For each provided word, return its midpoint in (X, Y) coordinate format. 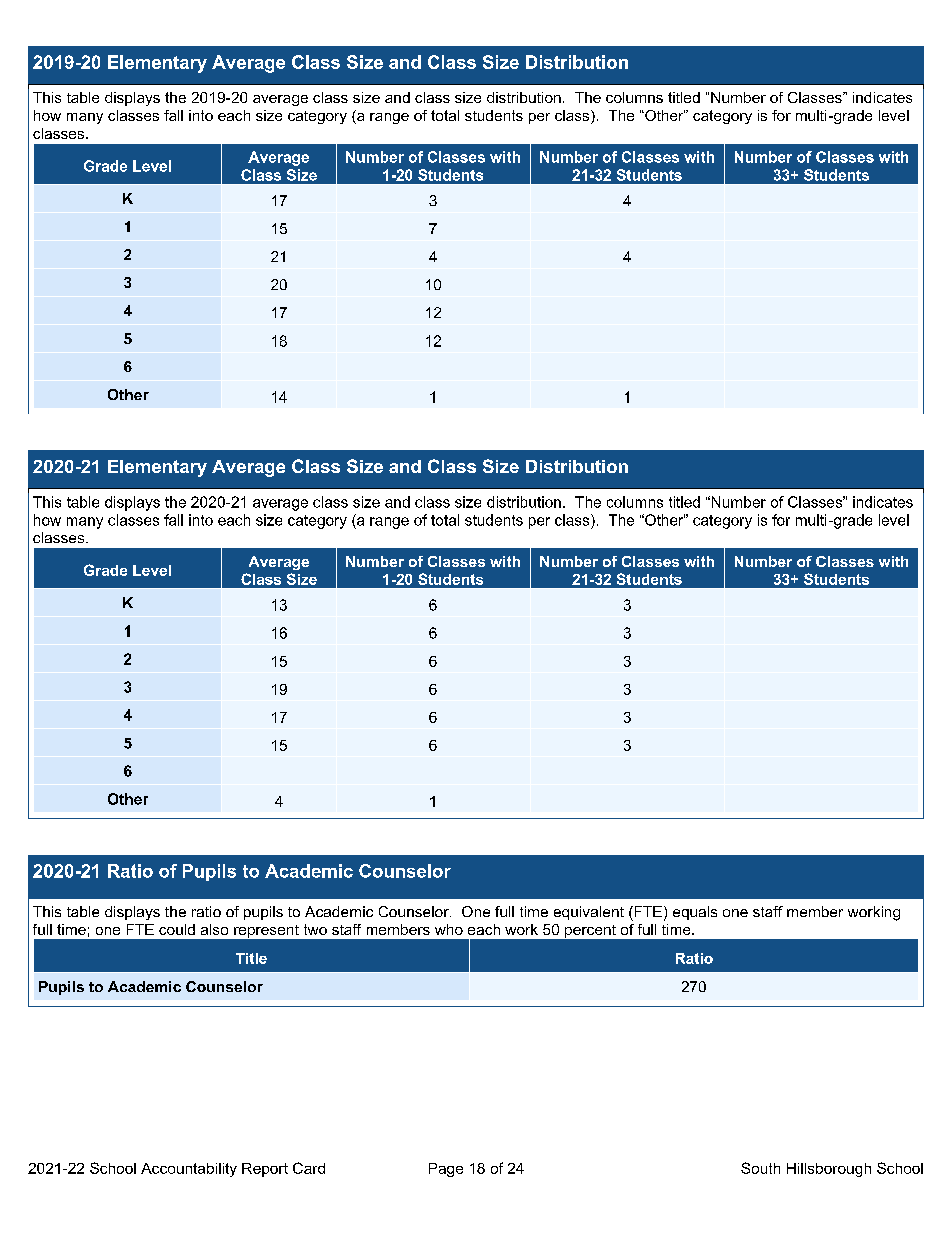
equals (695, 913)
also (214, 929)
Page (446, 1170)
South (760, 1168)
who (449, 929)
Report (265, 1170)
